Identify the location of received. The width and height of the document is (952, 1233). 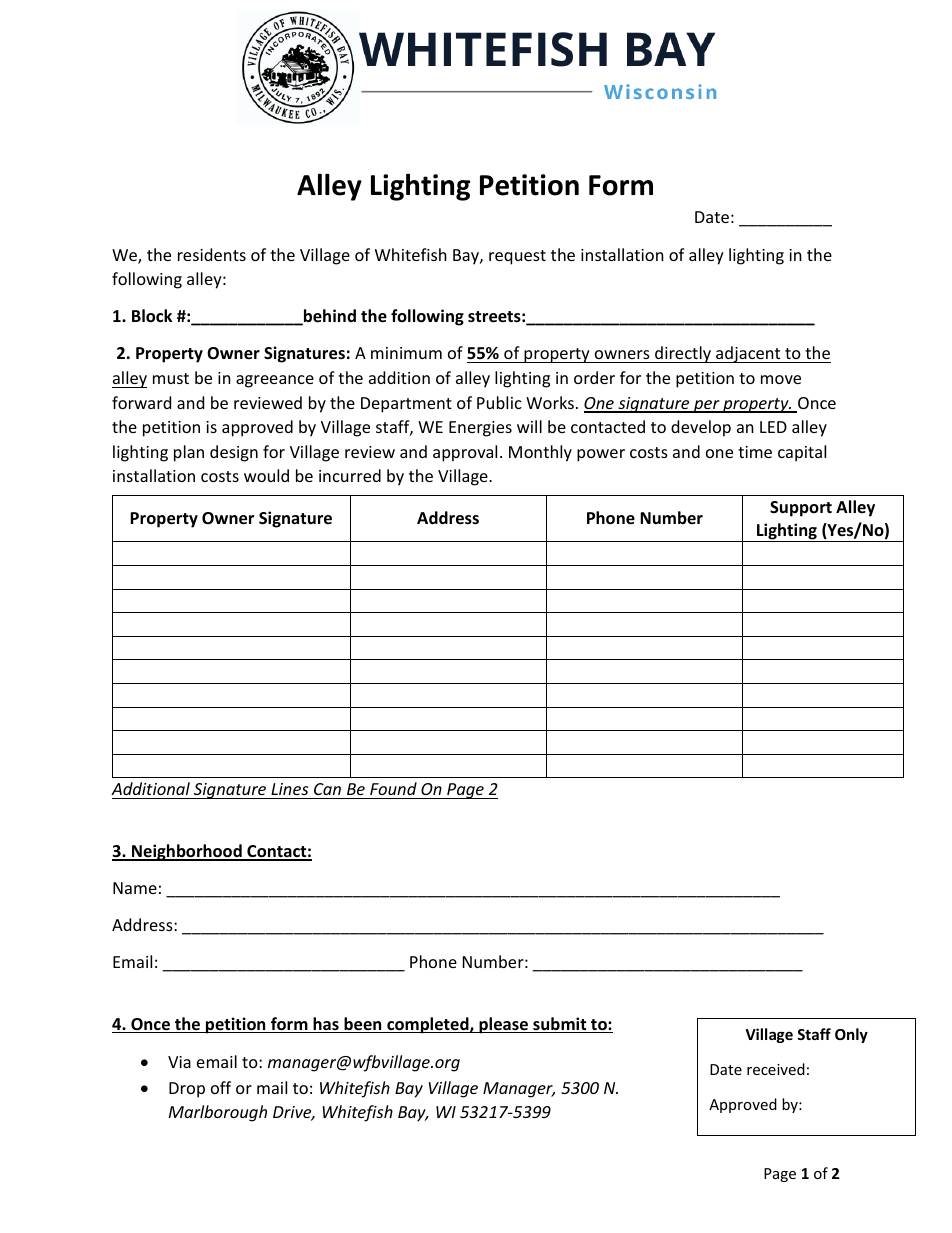
(776, 1069).
